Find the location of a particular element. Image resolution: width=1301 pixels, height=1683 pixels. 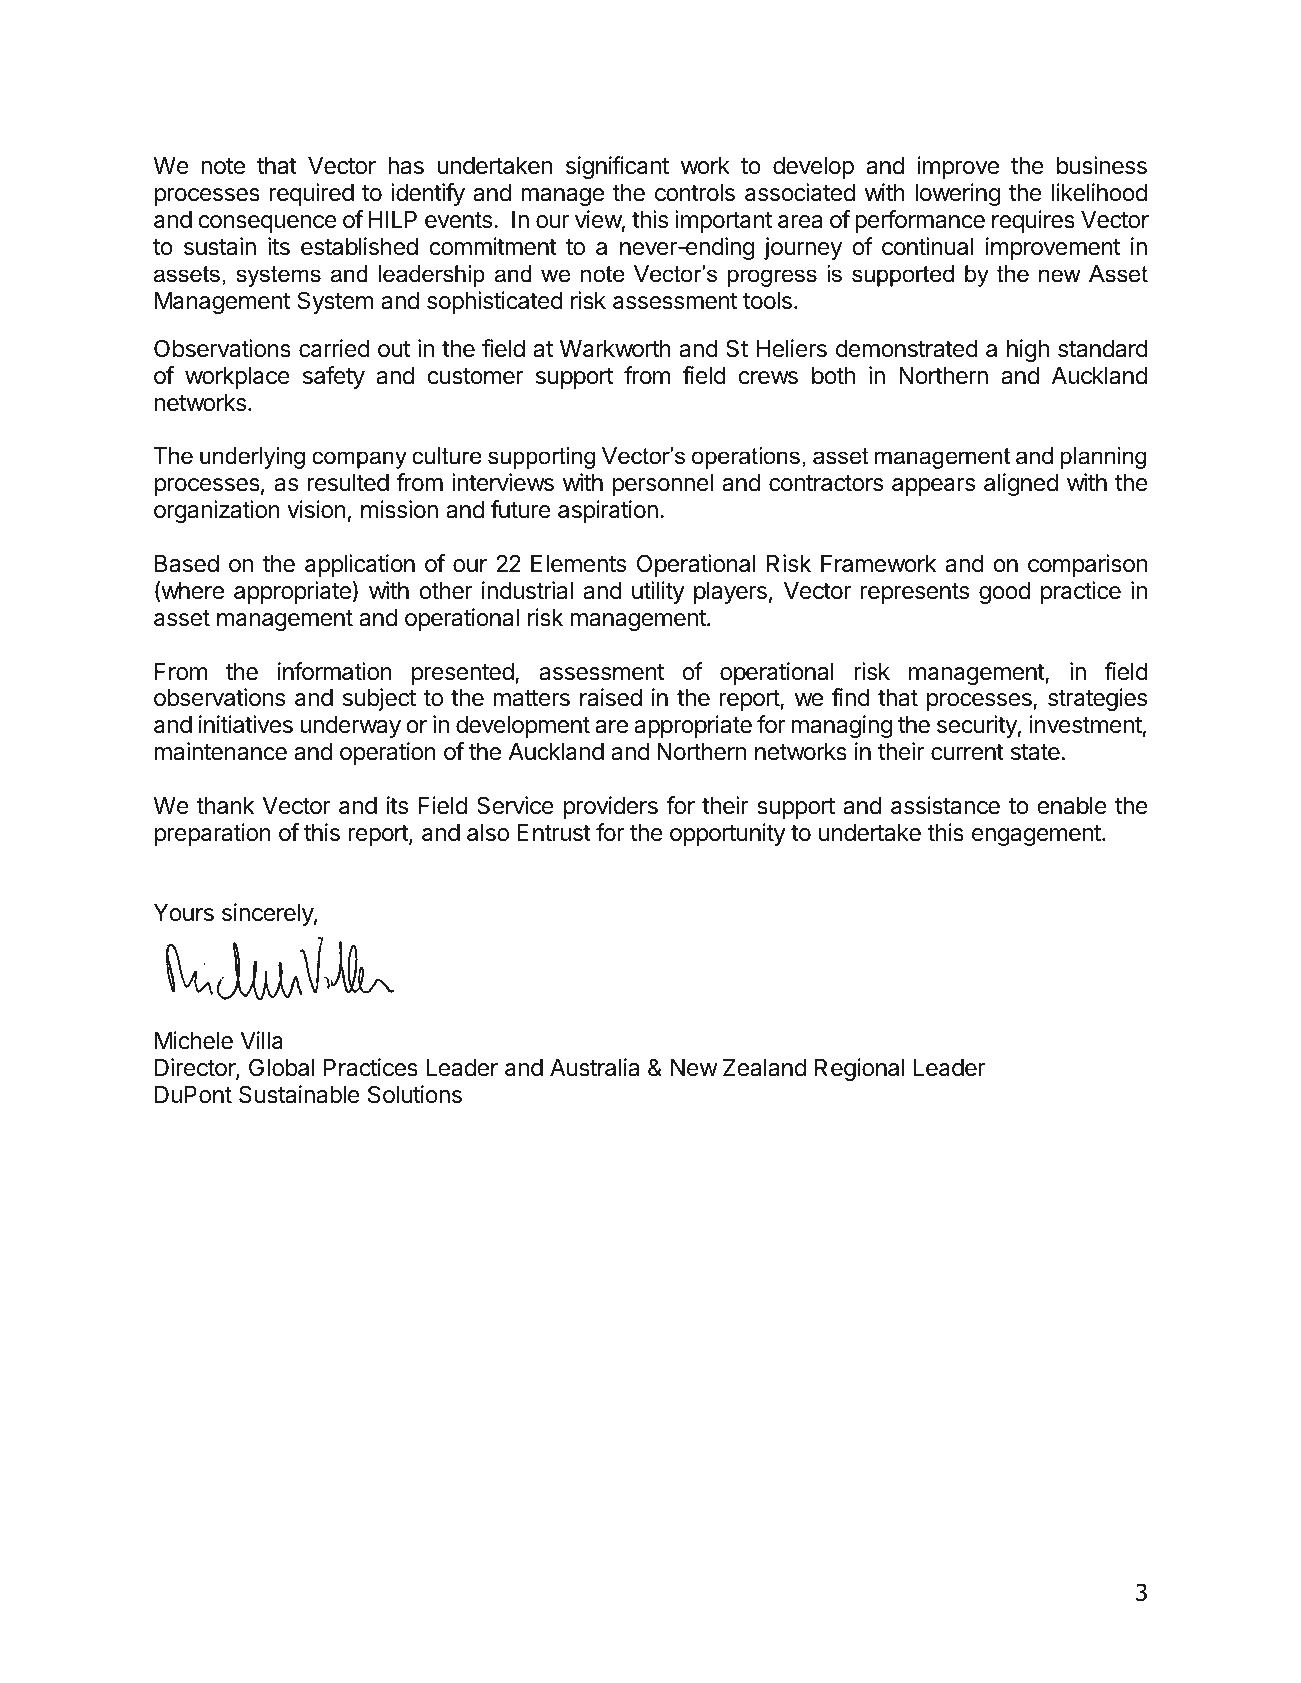

information is located at coordinates (335, 671).
